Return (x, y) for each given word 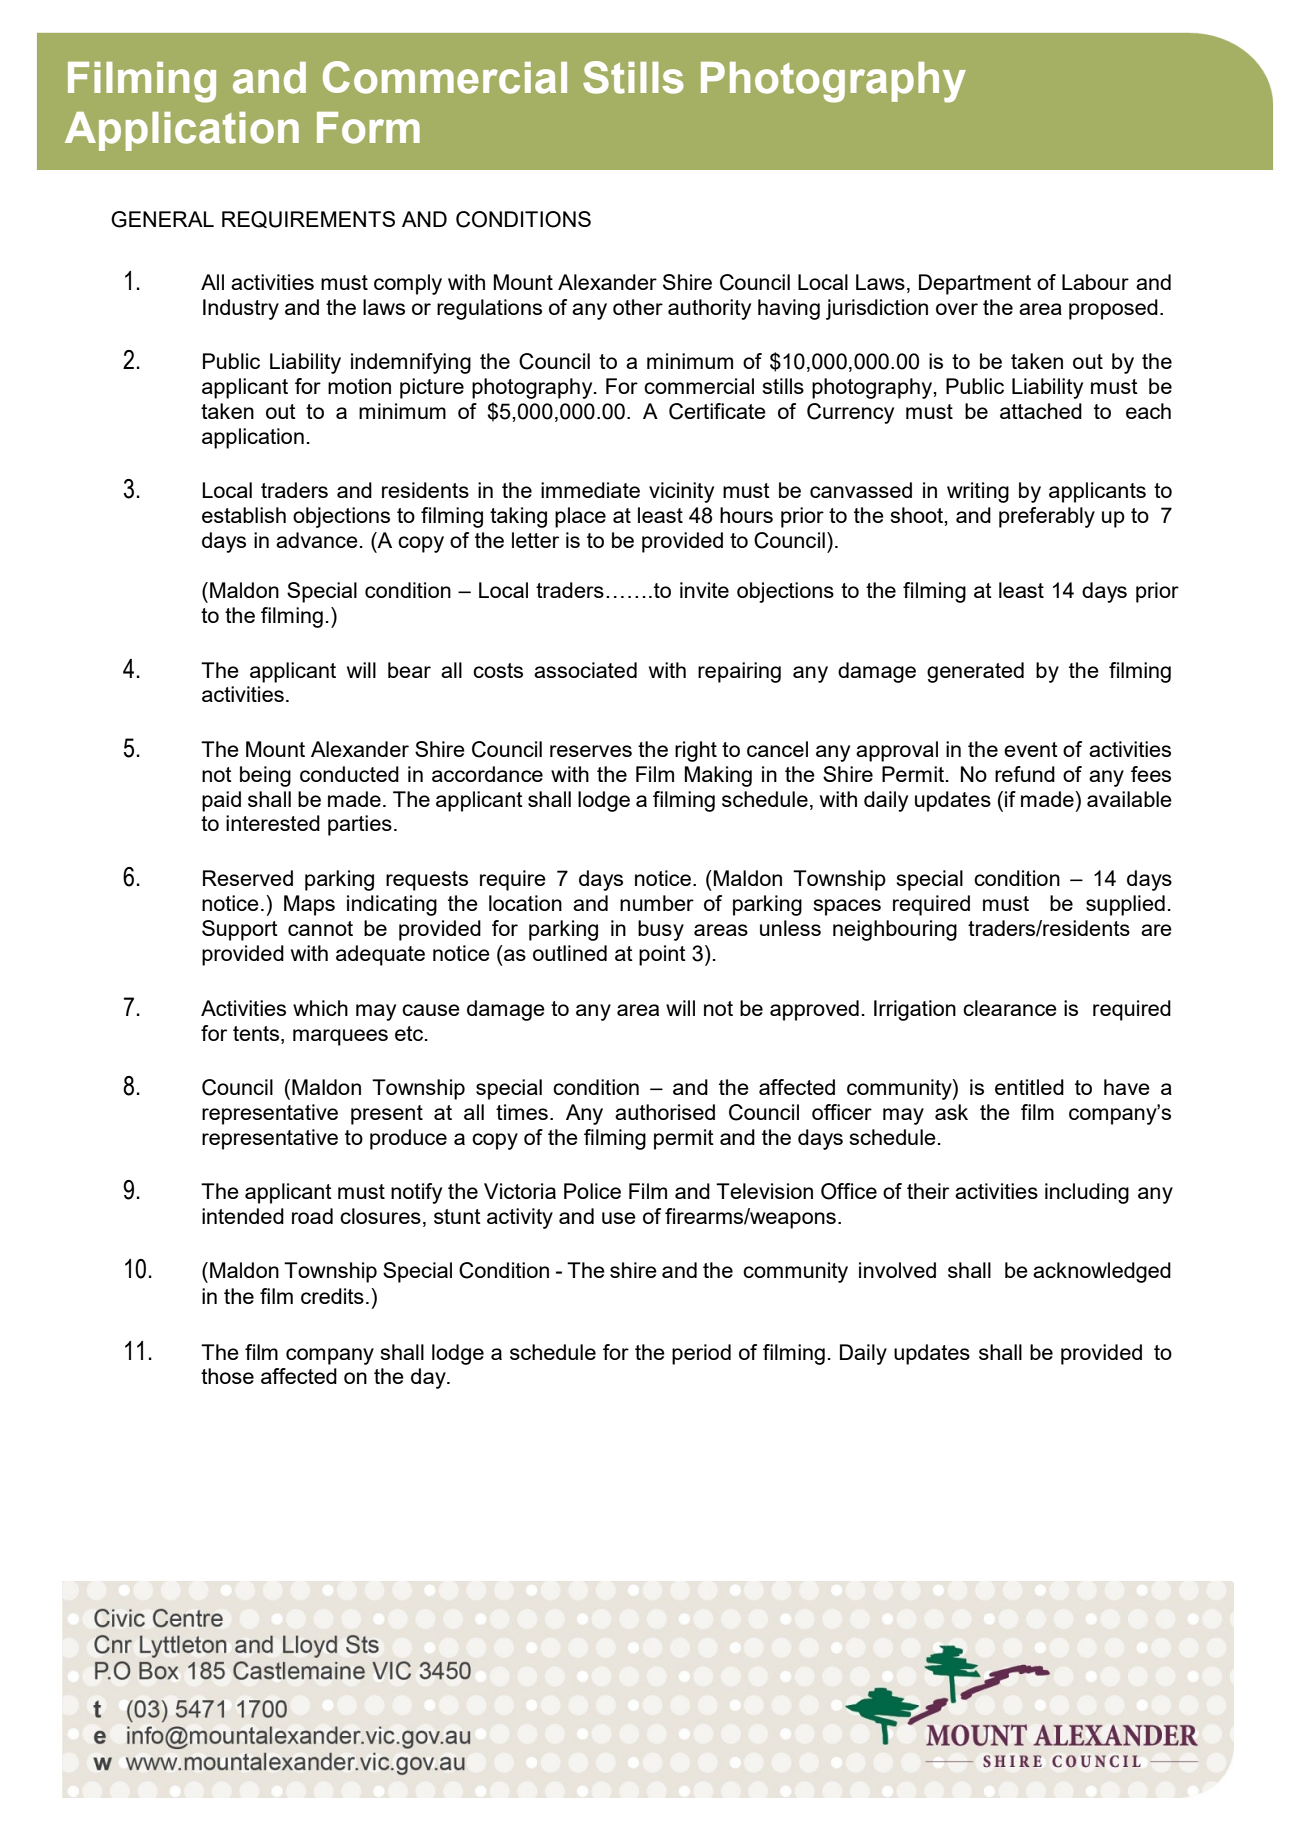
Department (975, 284)
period (701, 1354)
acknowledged (1102, 1272)
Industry (241, 309)
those (227, 1376)
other (638, 307)
